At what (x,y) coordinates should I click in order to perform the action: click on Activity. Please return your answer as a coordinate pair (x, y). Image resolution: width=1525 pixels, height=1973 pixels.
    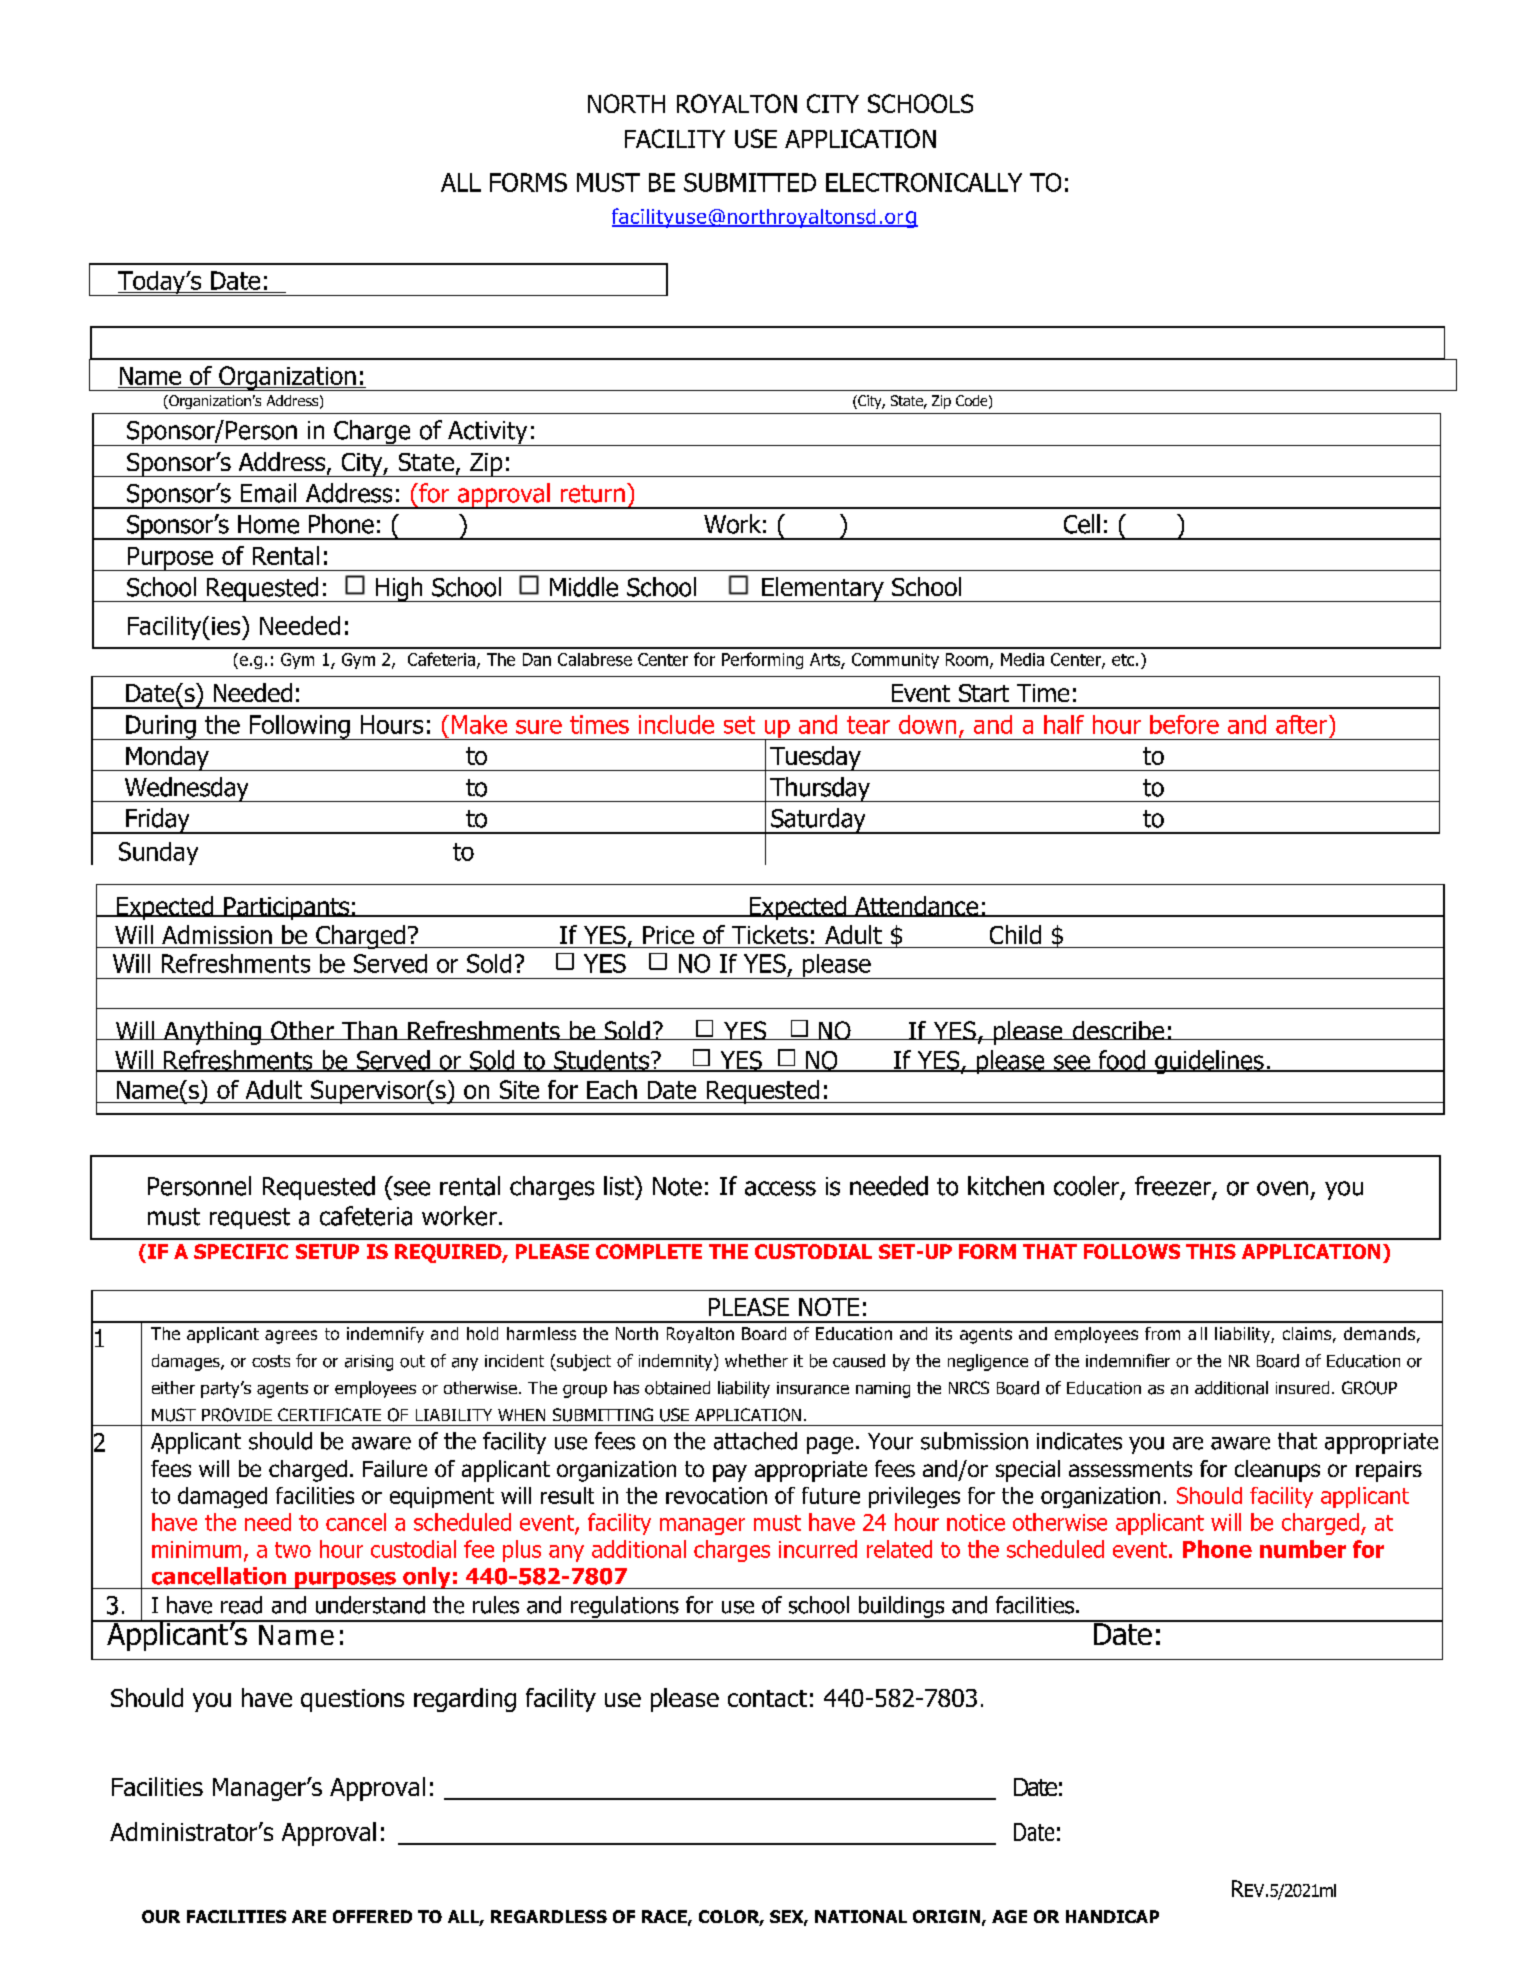
    Looking at the image, I should click on (488, 433).
